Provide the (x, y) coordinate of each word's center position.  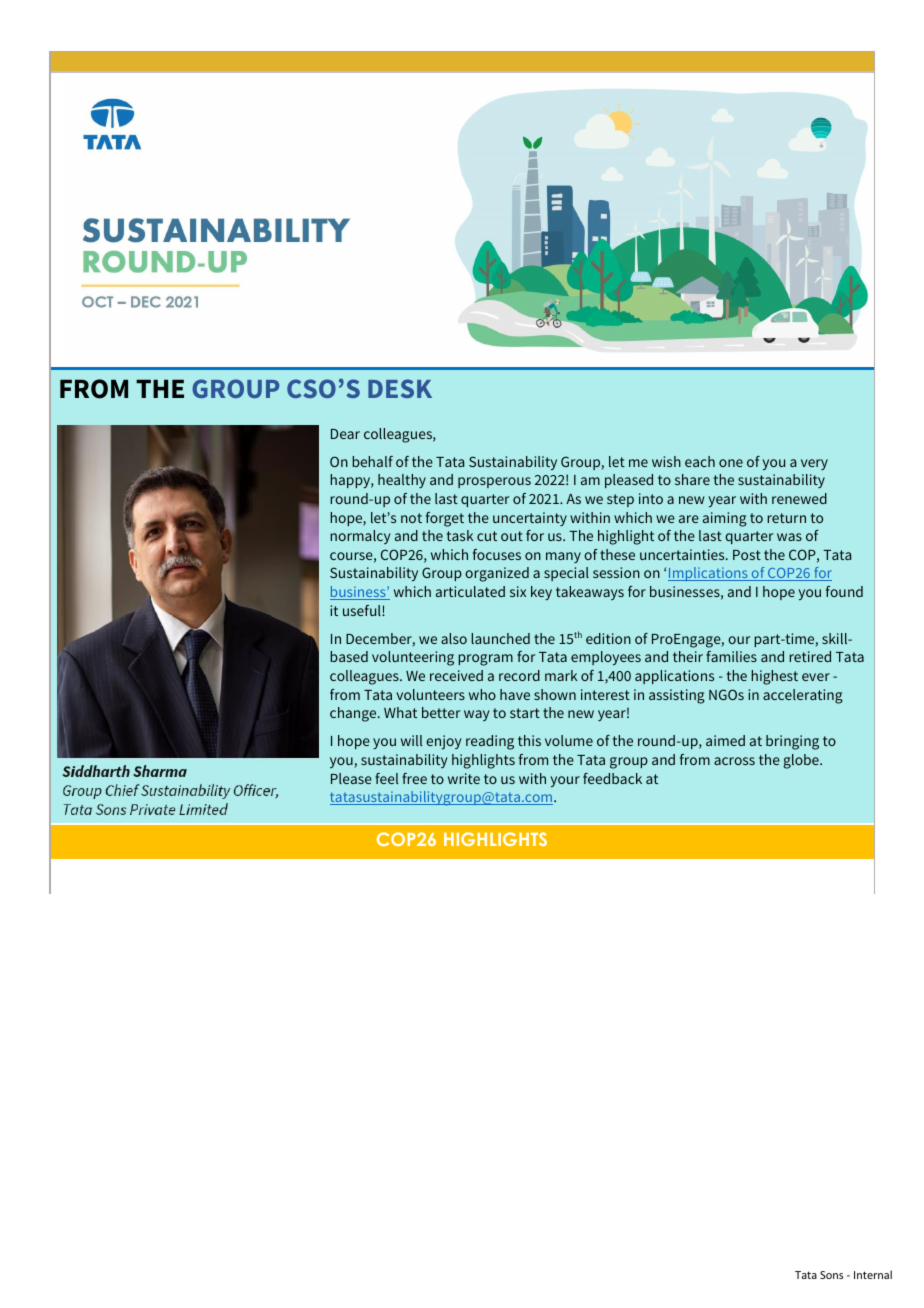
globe (802, 761)
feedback (612, 778)
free (414, 778)
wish (666, 461)
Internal (873, 1274)
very (814, 464)
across (734, 761)
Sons (831, 1275)
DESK (400, 388)
